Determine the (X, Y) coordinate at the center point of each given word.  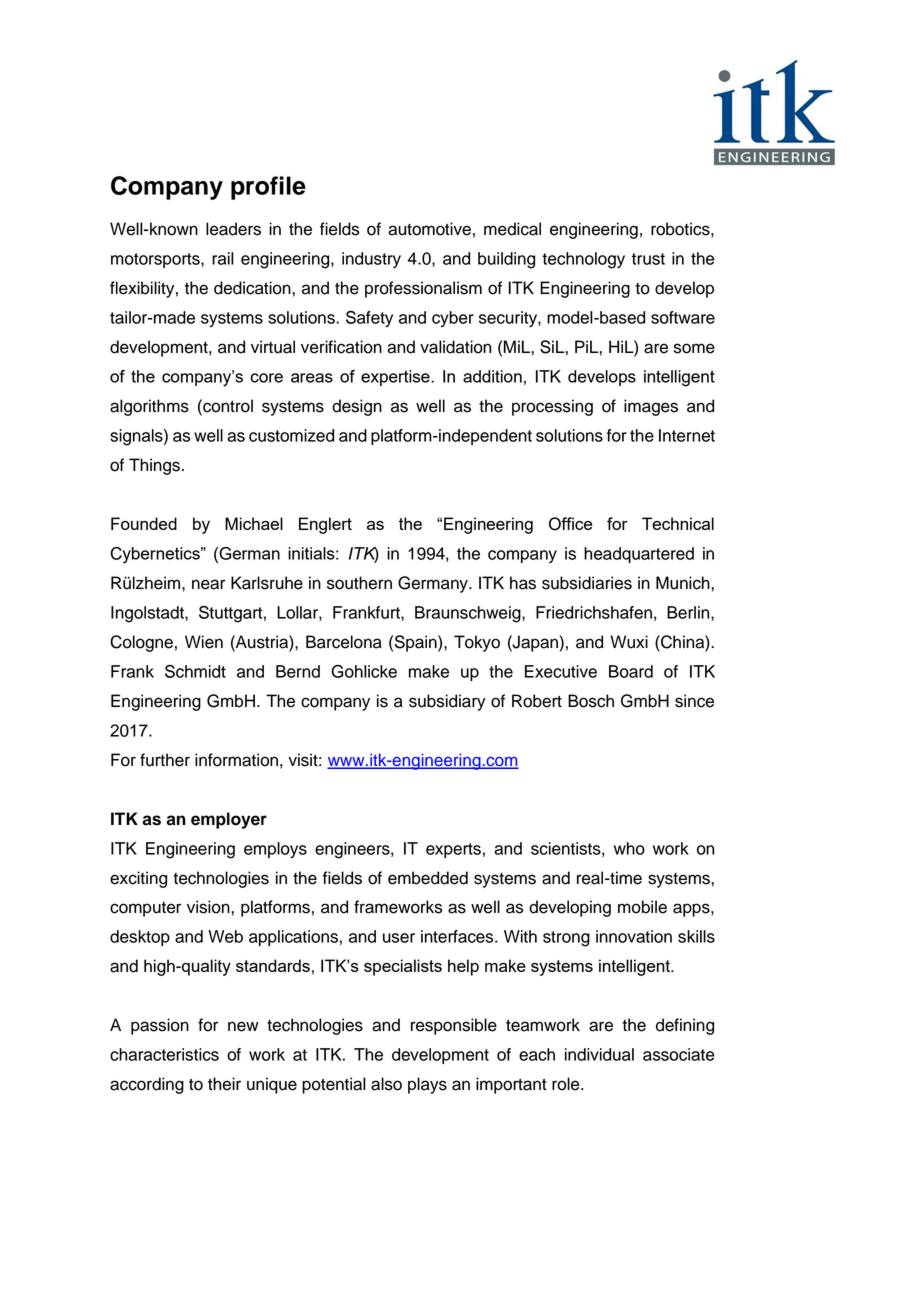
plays (427, 1085)
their (224, 1084)
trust (648, 259)
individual (599, 1054)
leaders (233, 229)
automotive (429, 229)
